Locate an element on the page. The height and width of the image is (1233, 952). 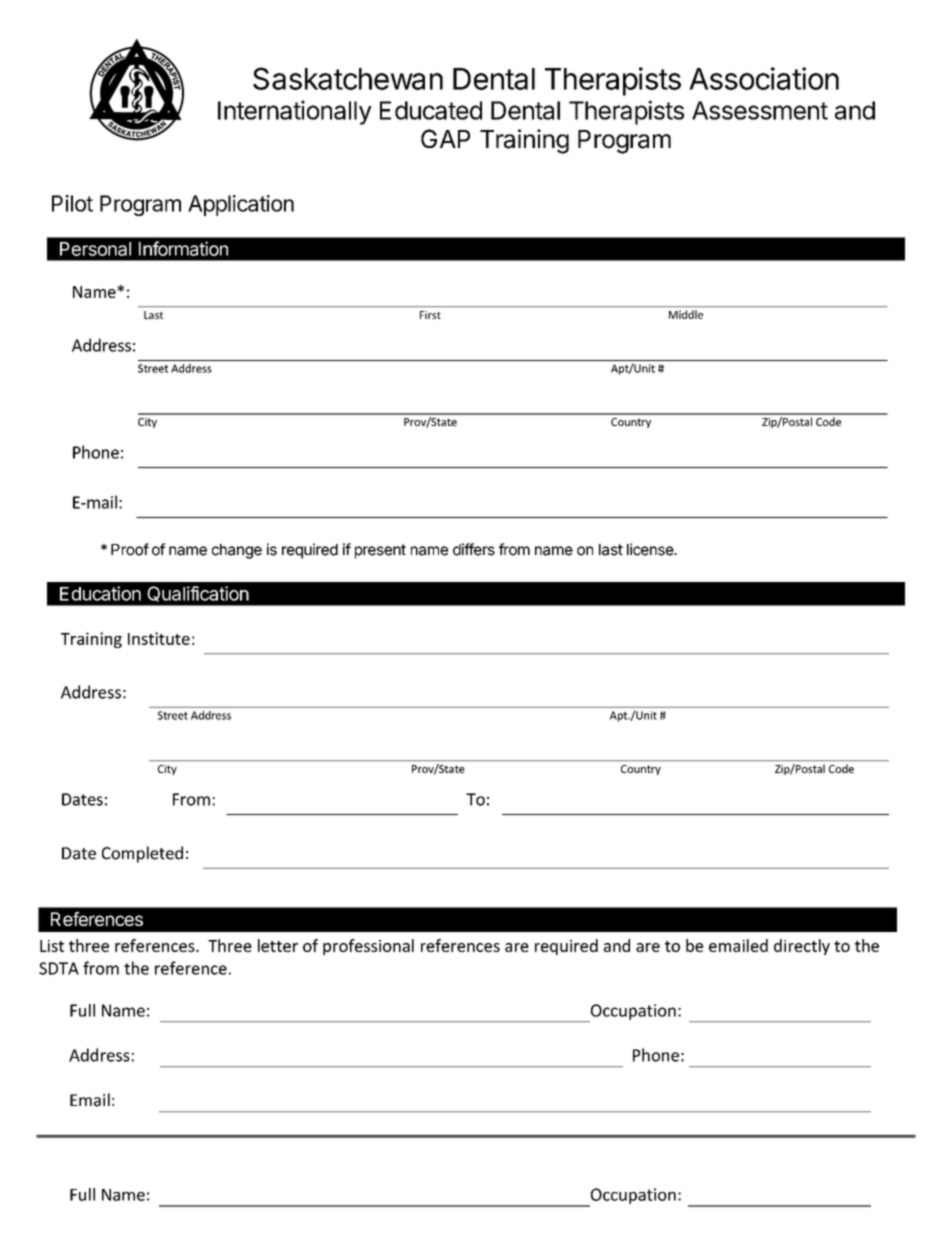
differs is located at coordinates (474, 549).
